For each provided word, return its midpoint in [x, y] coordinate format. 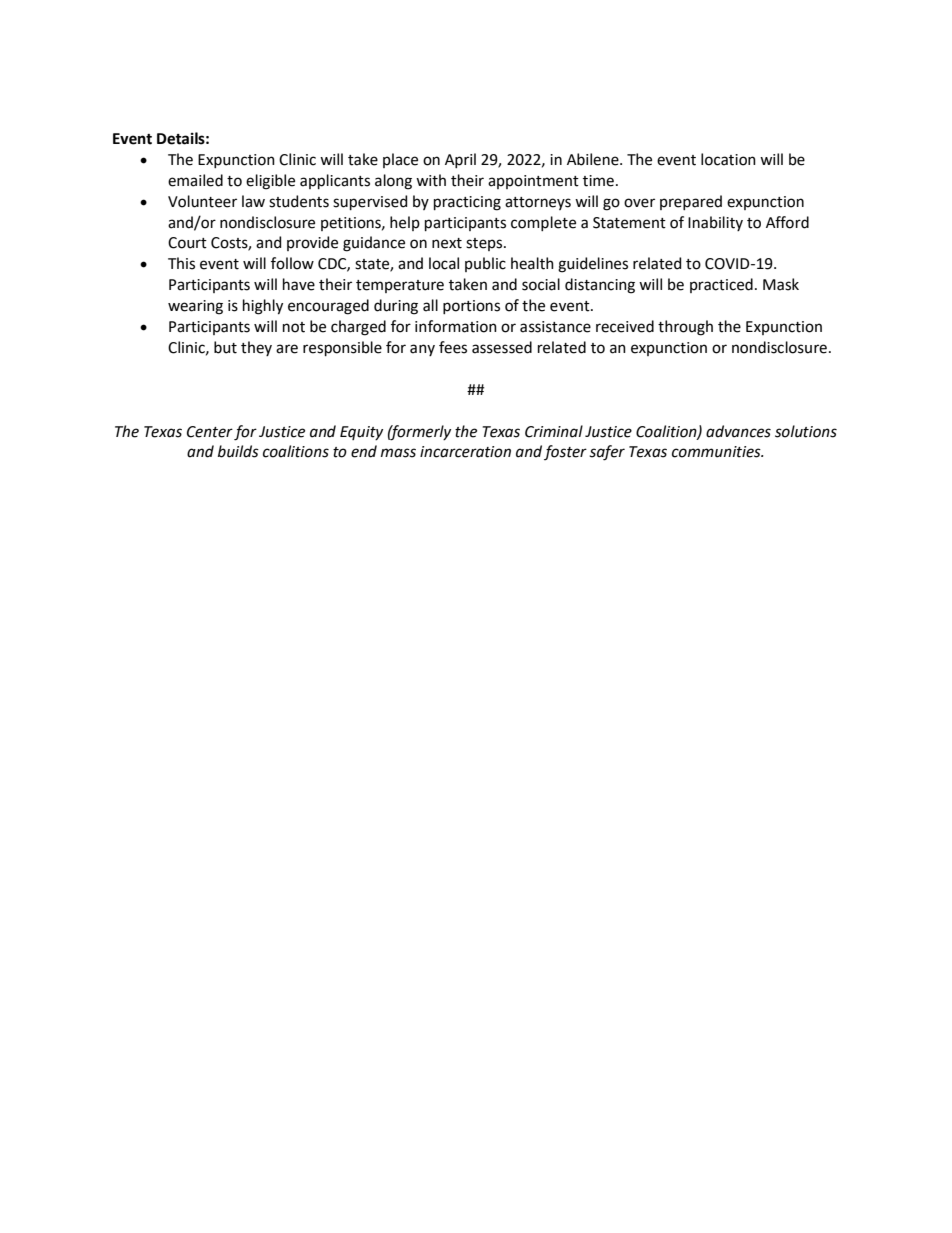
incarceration [465, 452]
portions [471, 307]
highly [263, 307]
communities [717, 452]
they [256, 348]
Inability [715, 223]
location [728, 159]
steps [485, 244]
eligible [270, 182]
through [685, 328]
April [460, 160]
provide [312, 243]
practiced [721, 285]
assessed [502, 347]
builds [238, 451]
